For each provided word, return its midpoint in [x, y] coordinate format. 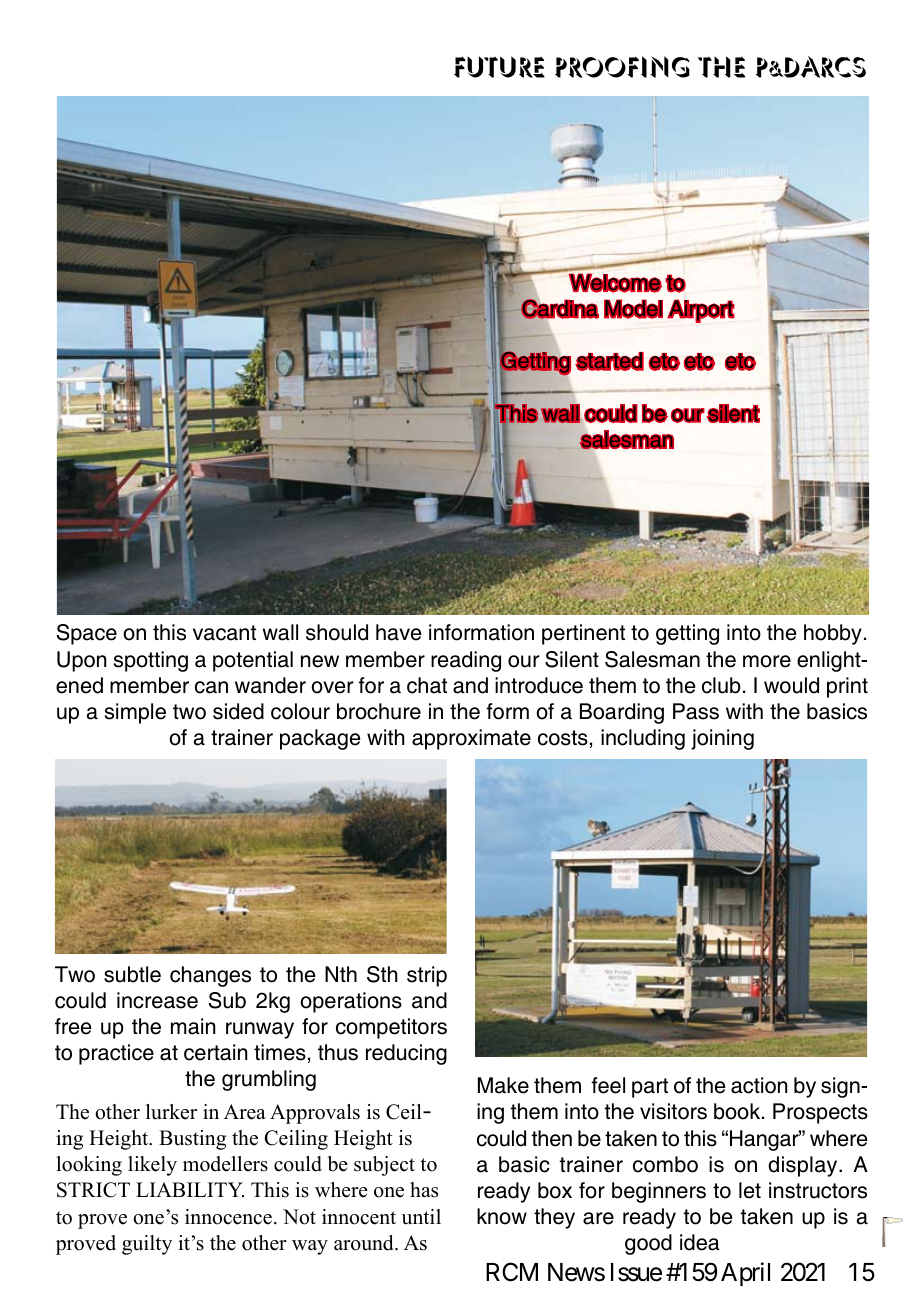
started [609, 361]
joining [722, 739]
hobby [833, 634]
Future [499, 67]
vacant [224, 633]
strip [427, 976]
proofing [622, 67]
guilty [147, 1245]
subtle [132, 974]
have [399, 632]
